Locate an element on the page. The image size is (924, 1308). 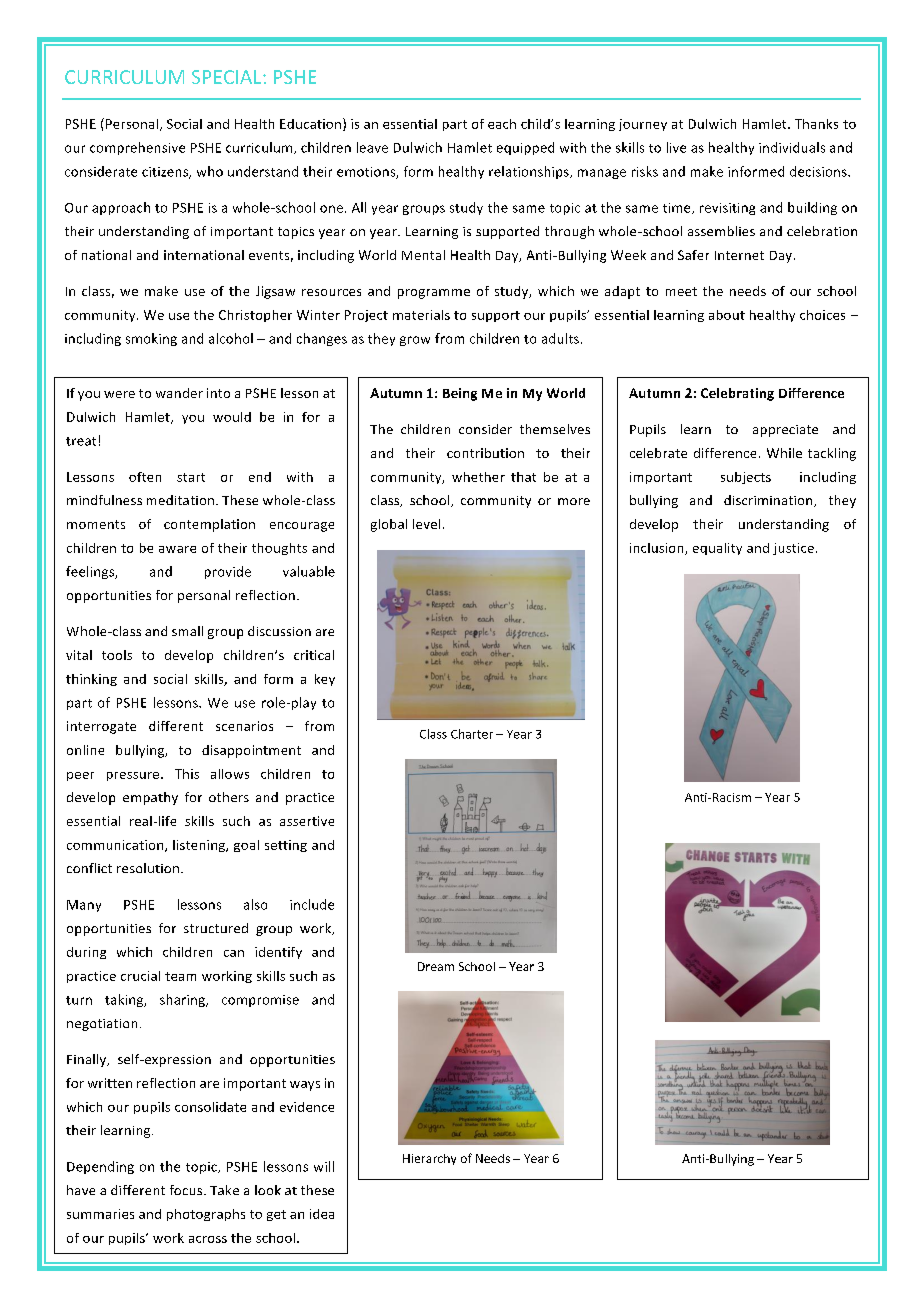
comprehensive is located at coordinates (137, 148).
